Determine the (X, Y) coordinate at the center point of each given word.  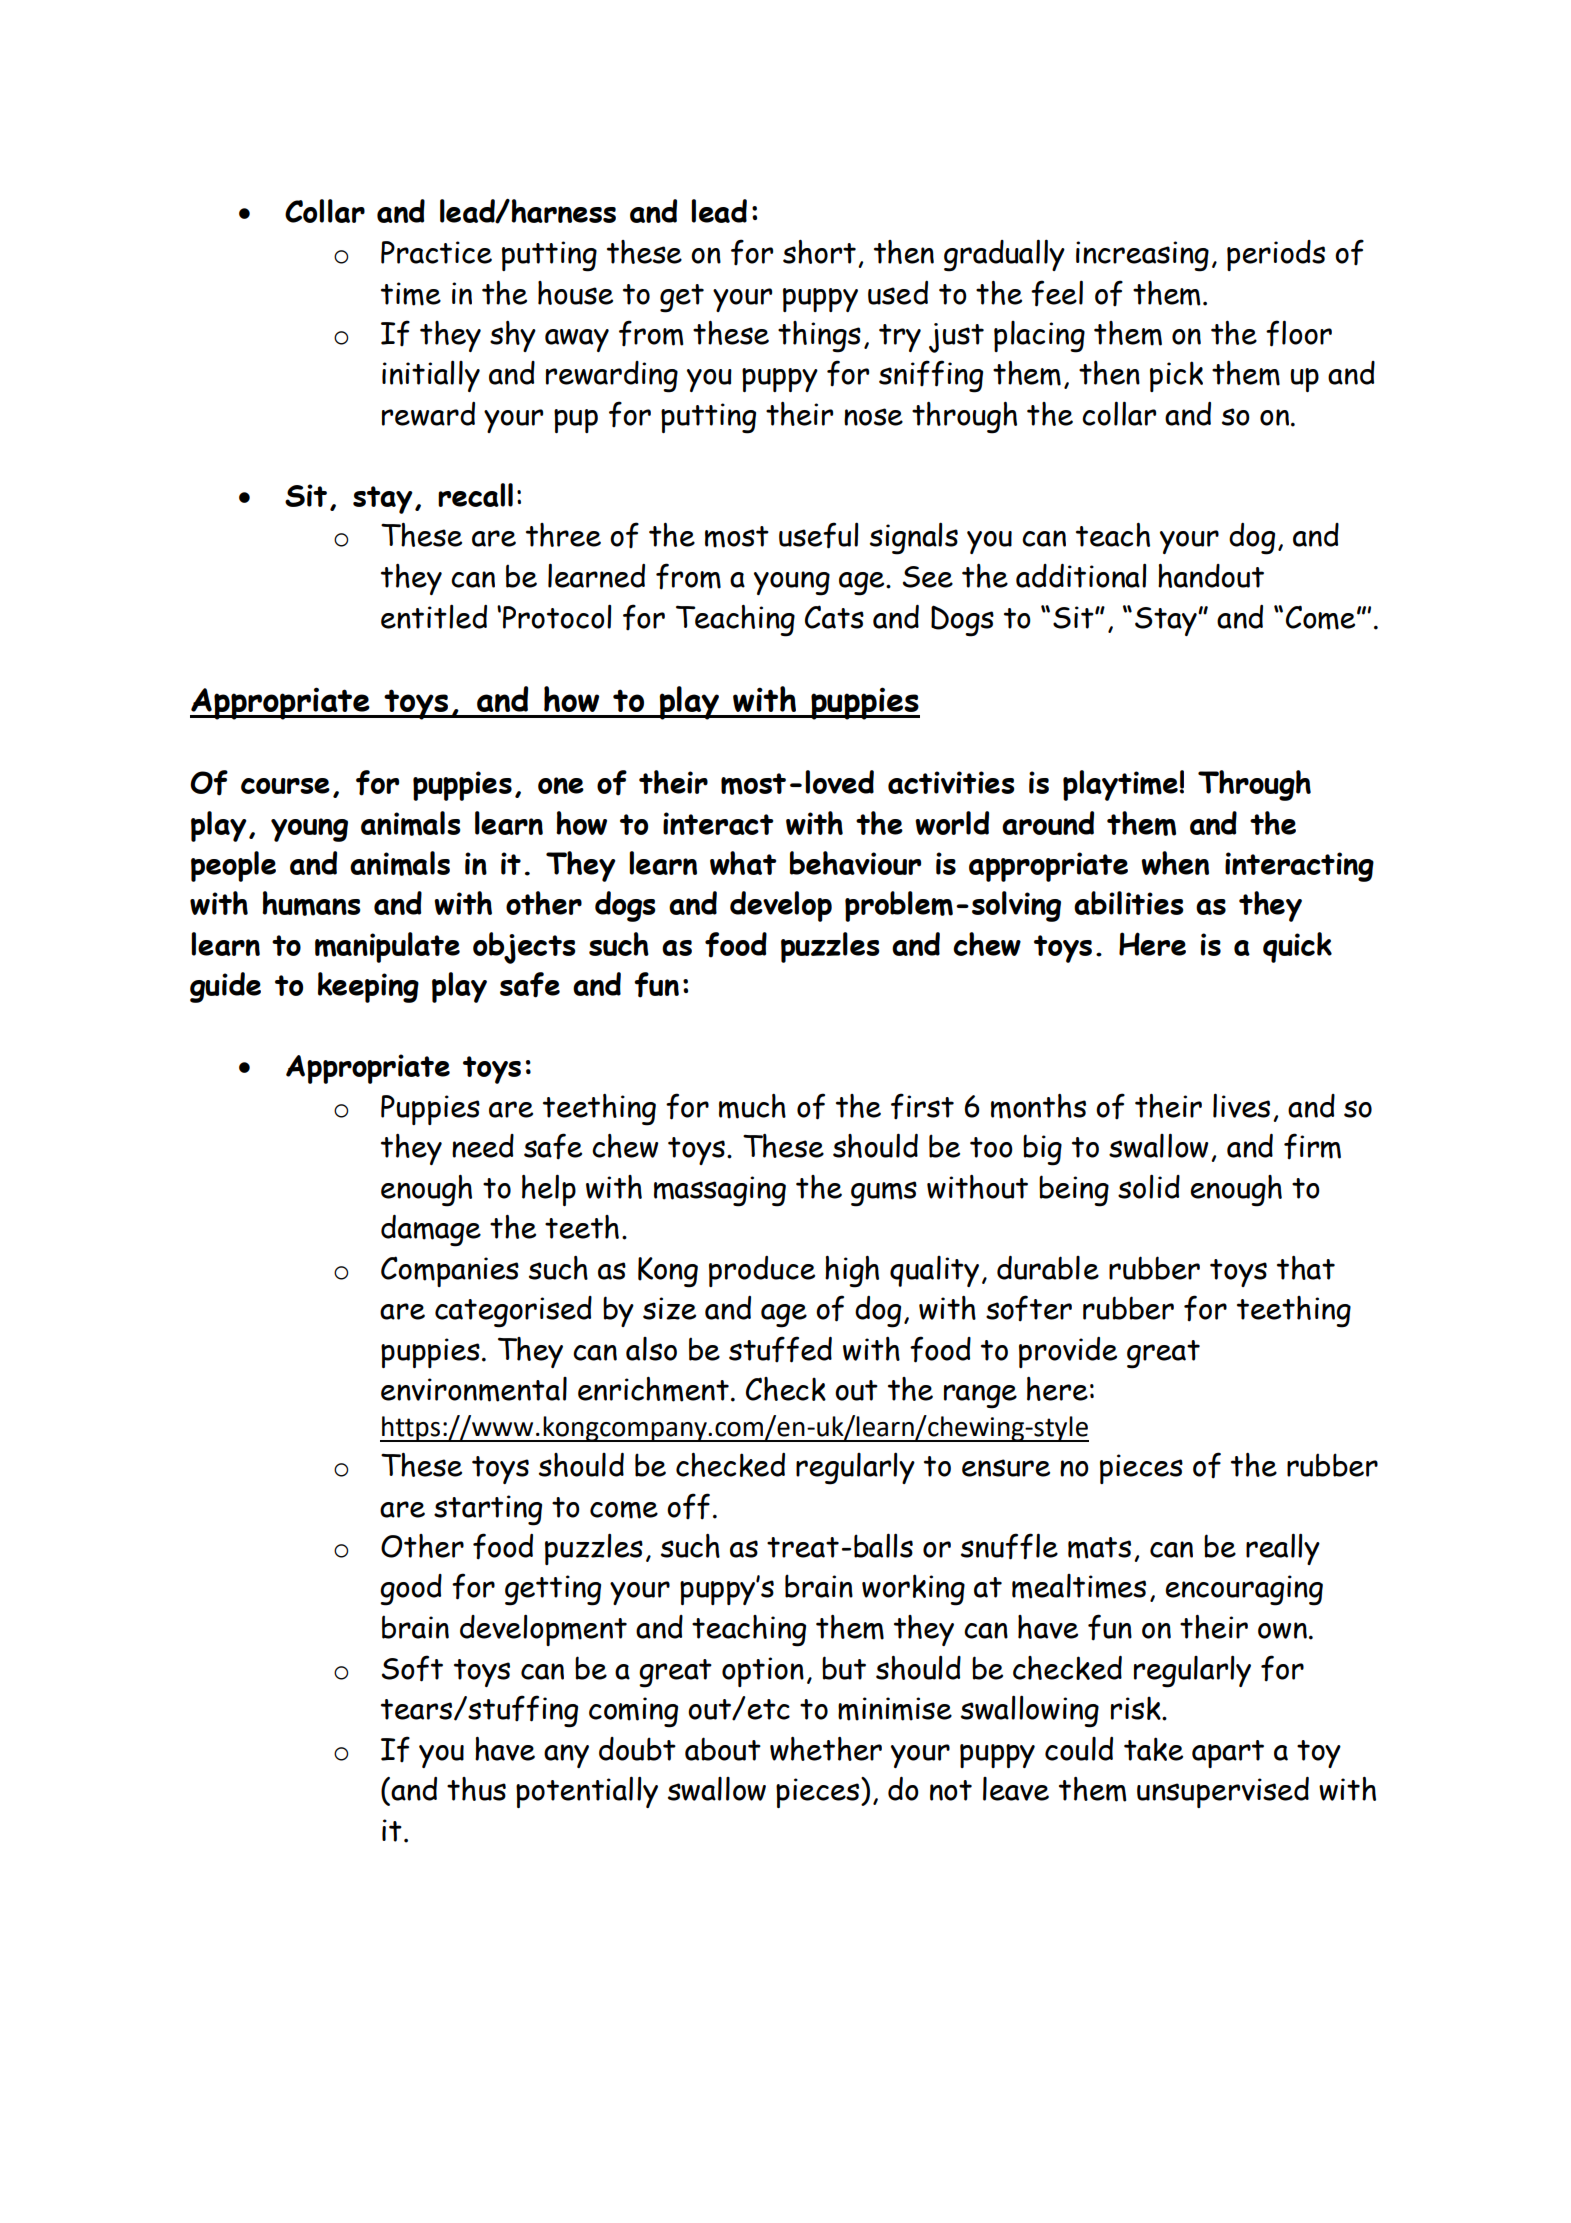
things (819, 337)
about (723, 1749)
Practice (436, 252)
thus (476, 1789)
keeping (368, 987)
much (752, 1106)
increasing (1142, 256)
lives (1241, 1105)
